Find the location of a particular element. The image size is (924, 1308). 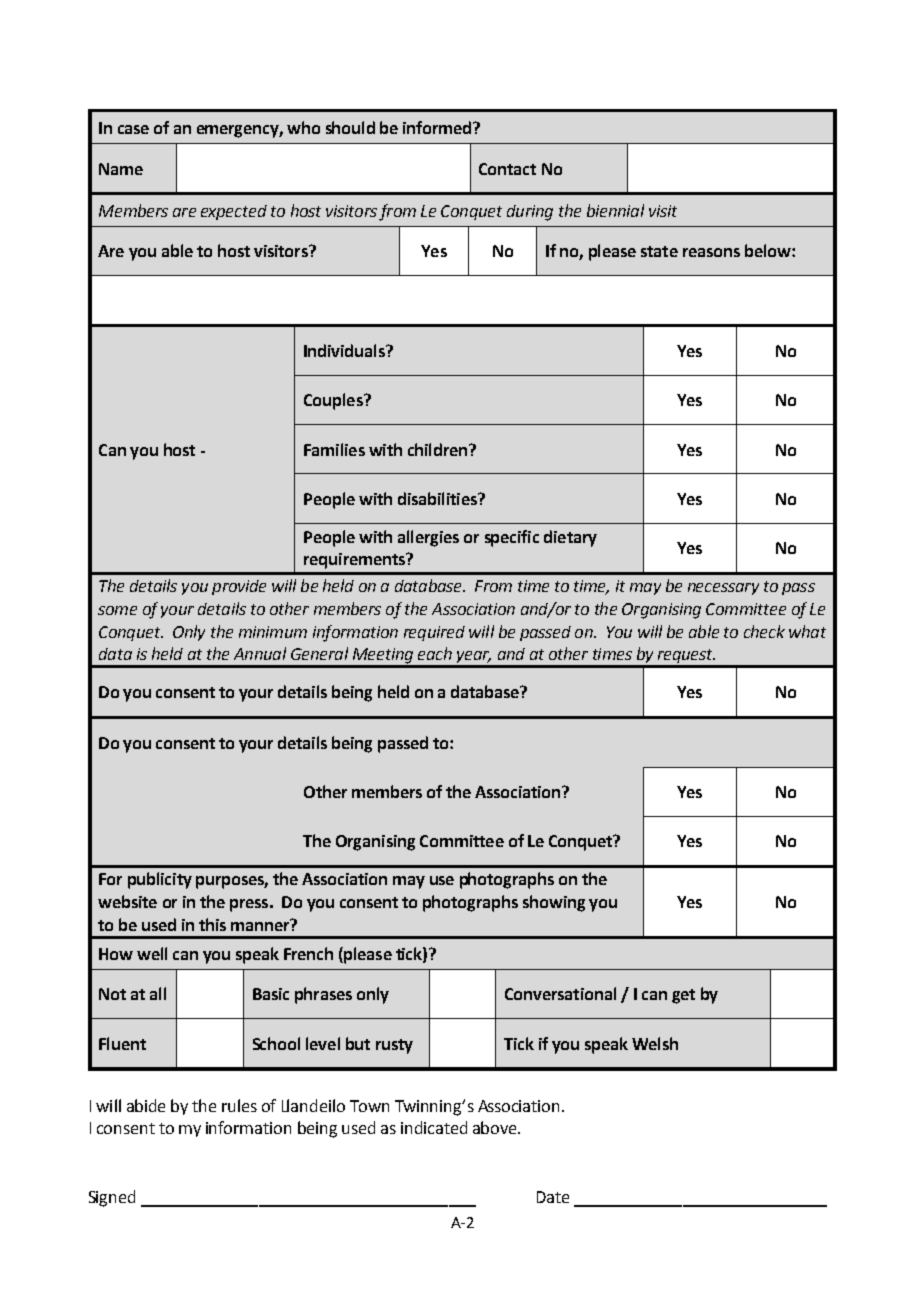

provide is located at coordinates (239, 587).
